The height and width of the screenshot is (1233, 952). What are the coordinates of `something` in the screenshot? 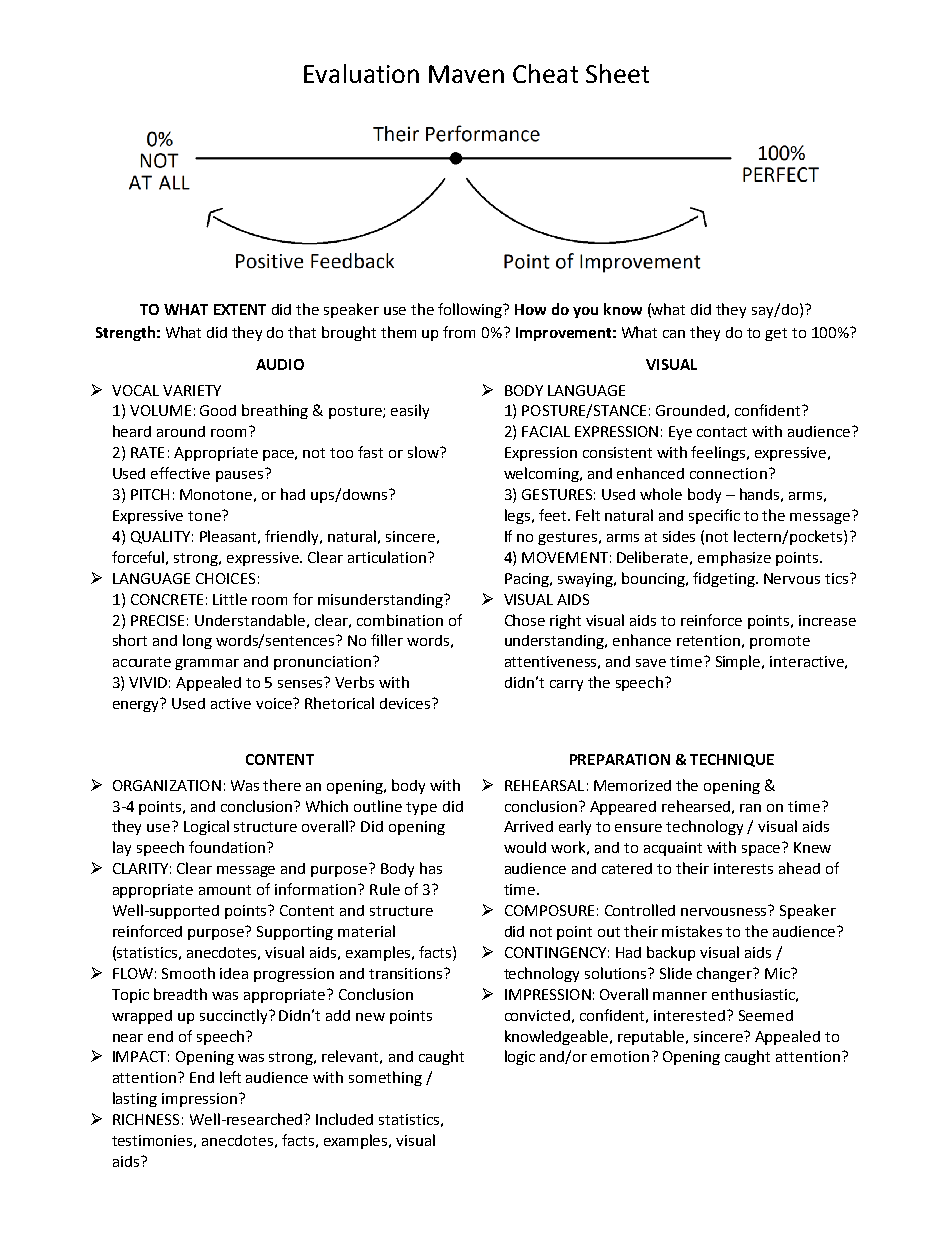 It's located at (385, 1078).
